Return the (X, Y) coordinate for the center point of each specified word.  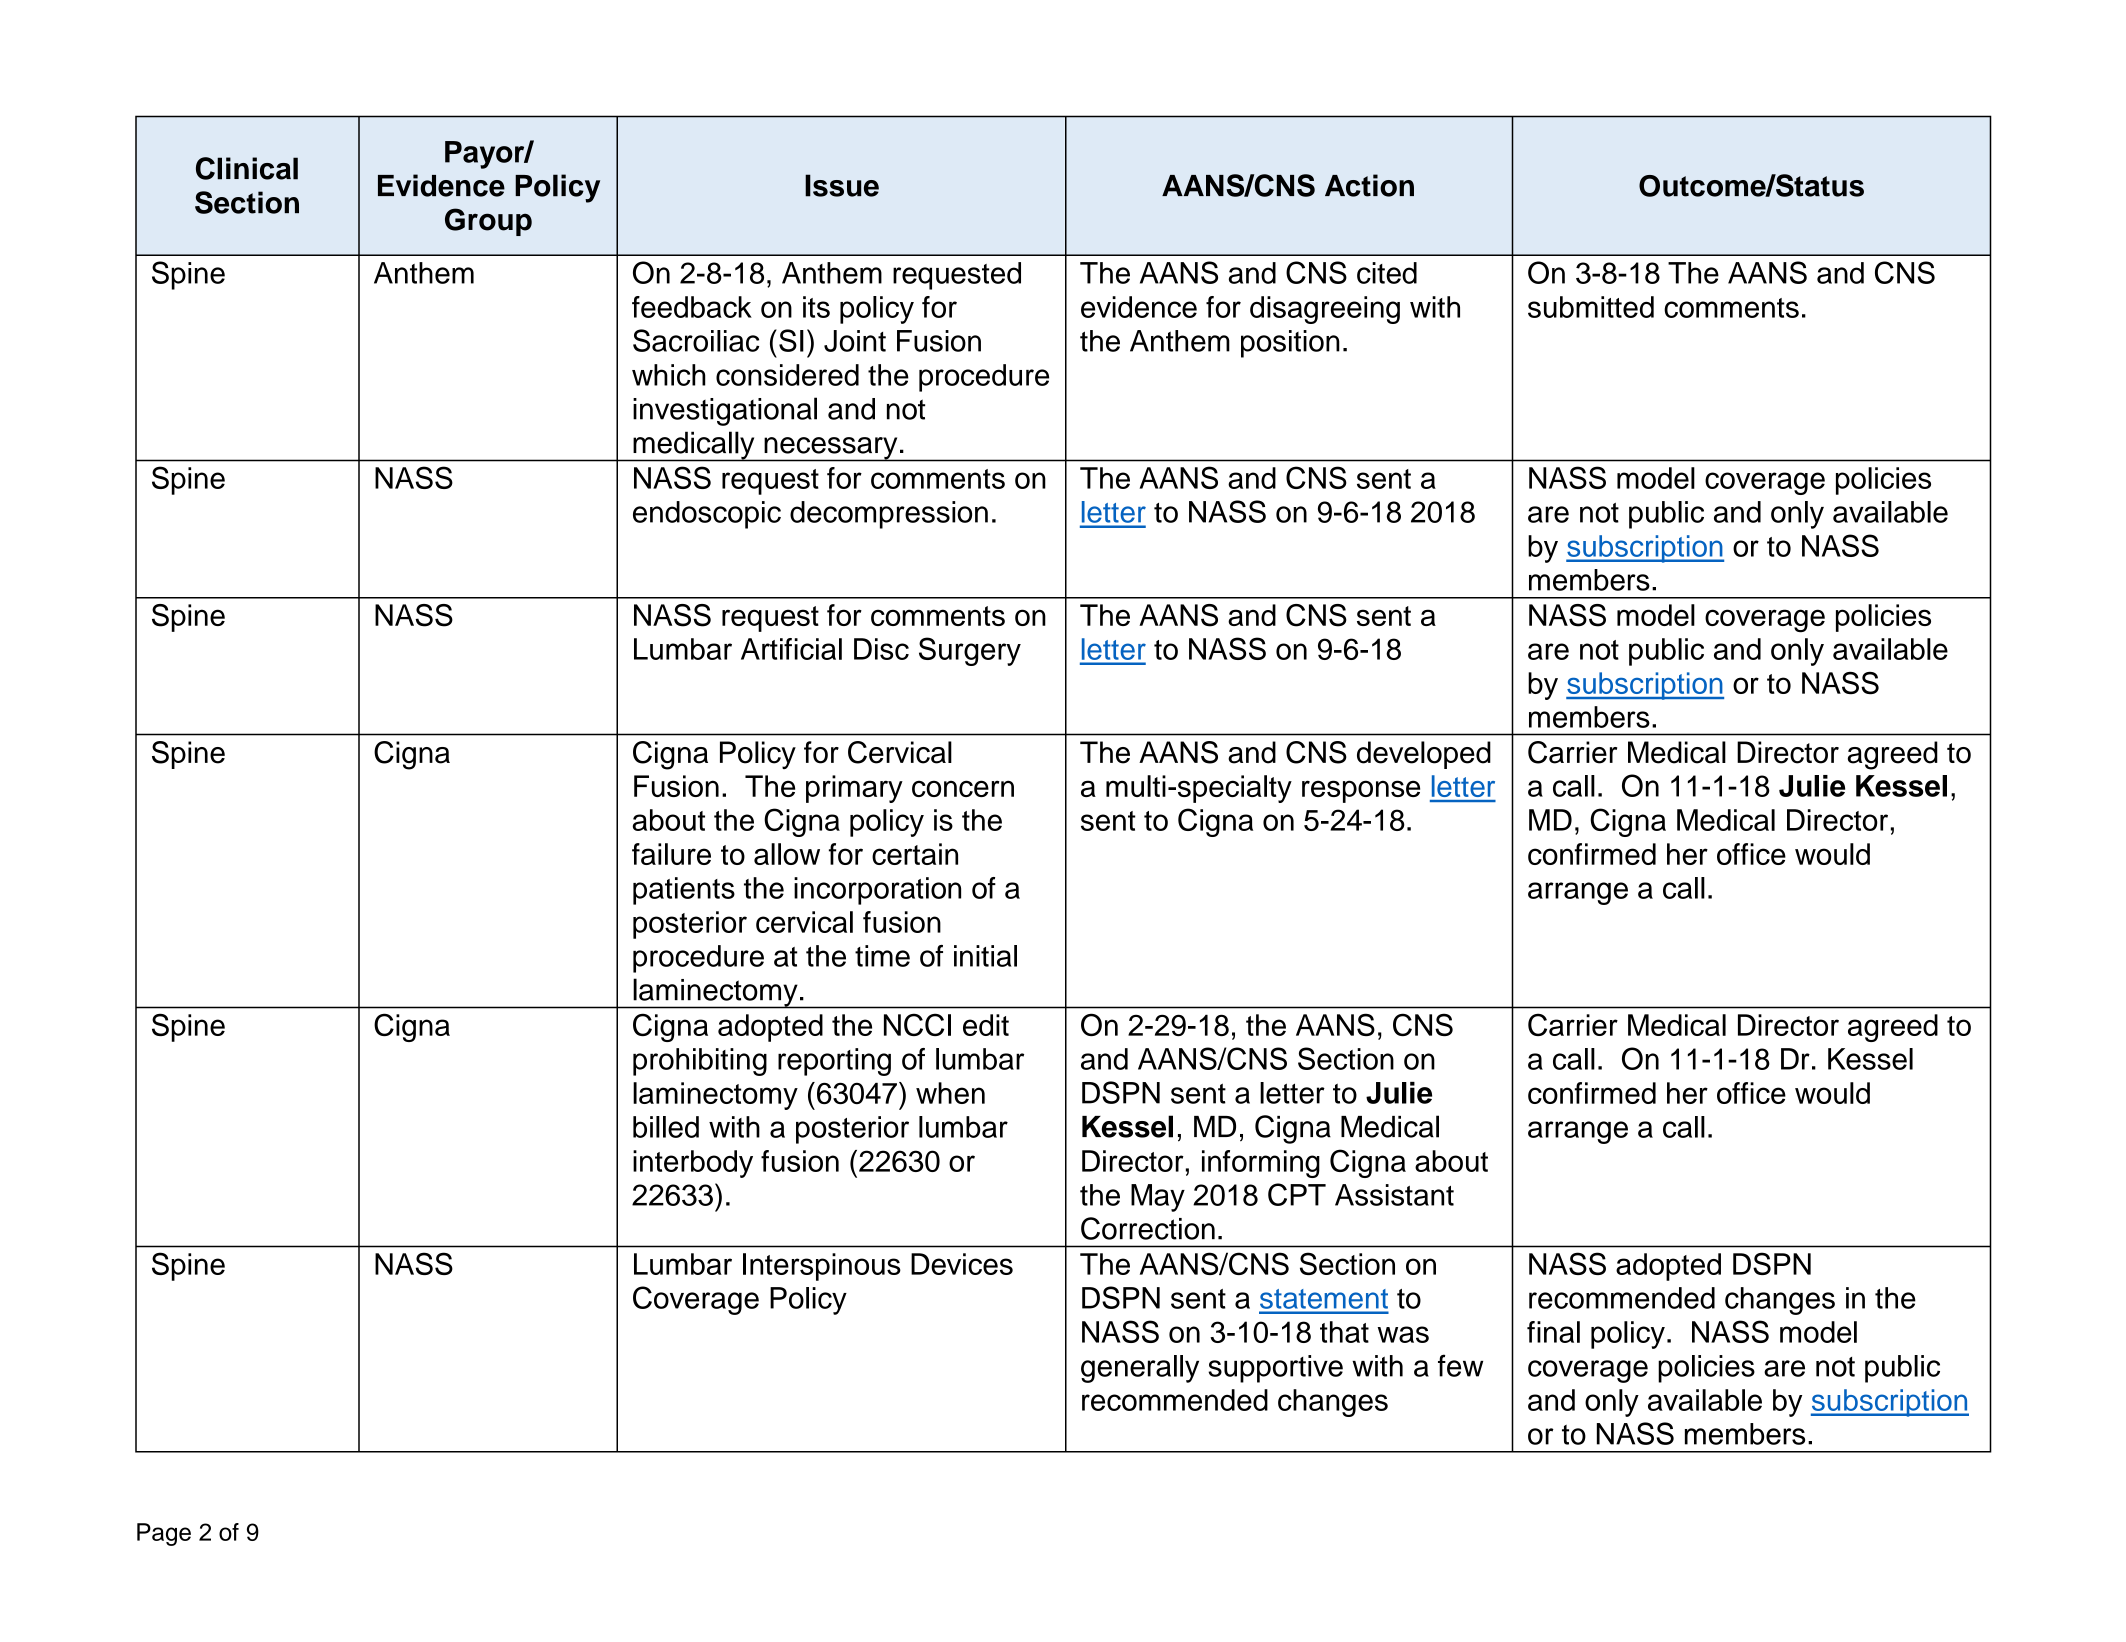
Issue (842, 185)
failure (671, 854)
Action (1369, 185)
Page (164, 1534)
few (1460, 1365)
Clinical (247, 168)
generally (1140, 1369)
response (1361, 791)
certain (915, 854)
